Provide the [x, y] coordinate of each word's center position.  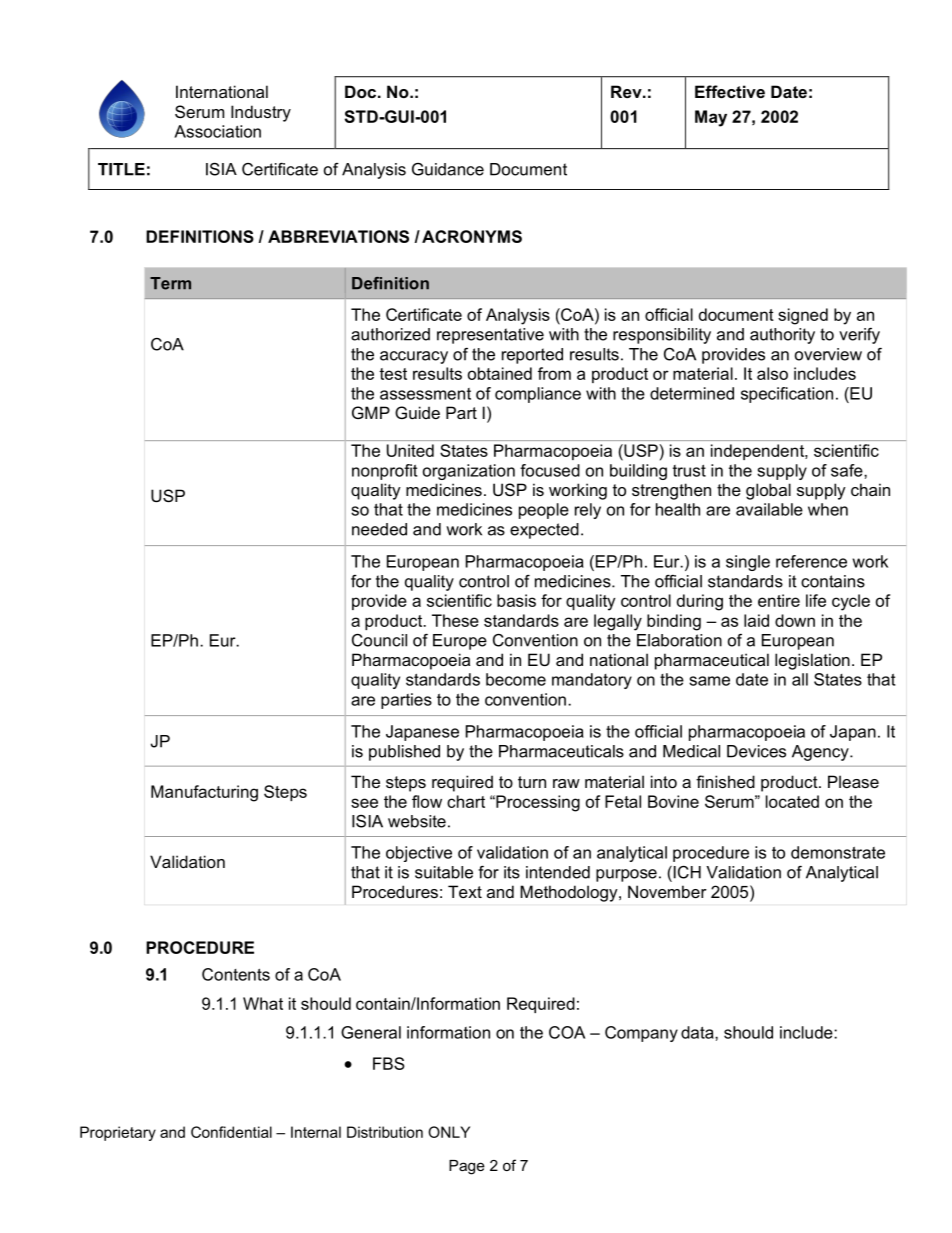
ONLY [449, 1132]
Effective [730, 91]
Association [217, 131]
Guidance [448, 169]
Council [379, 640]
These [455, 620]
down [795, 620]
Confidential [231, 1132]
